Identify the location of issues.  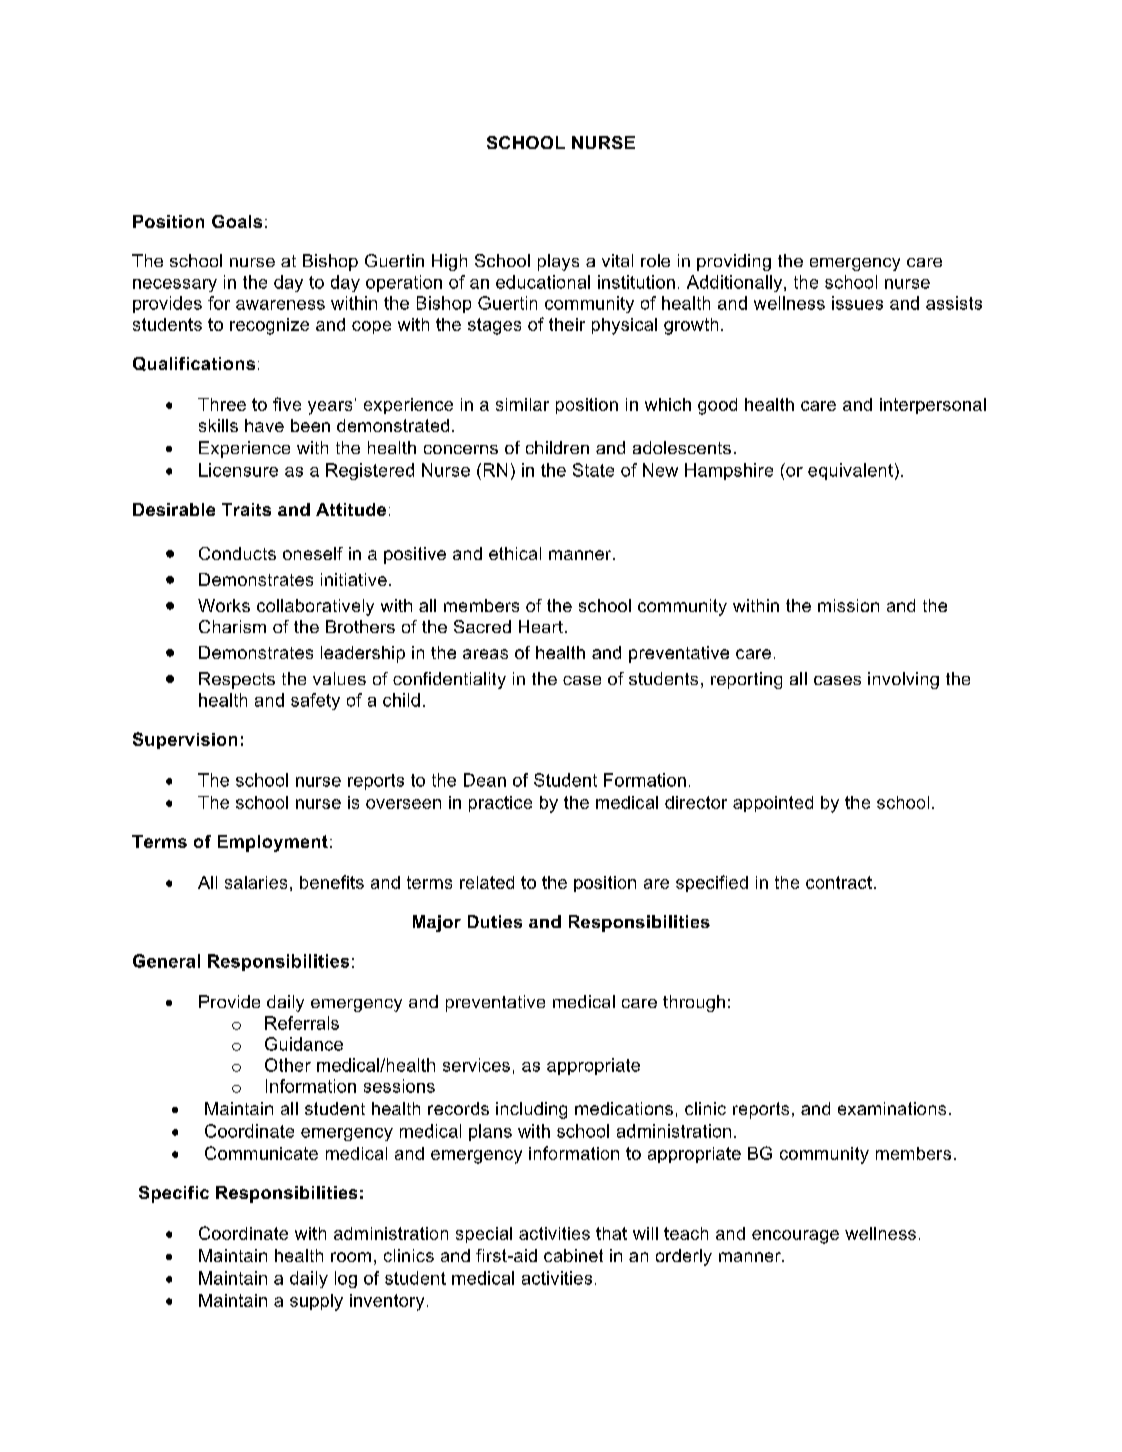
(857, 303).
